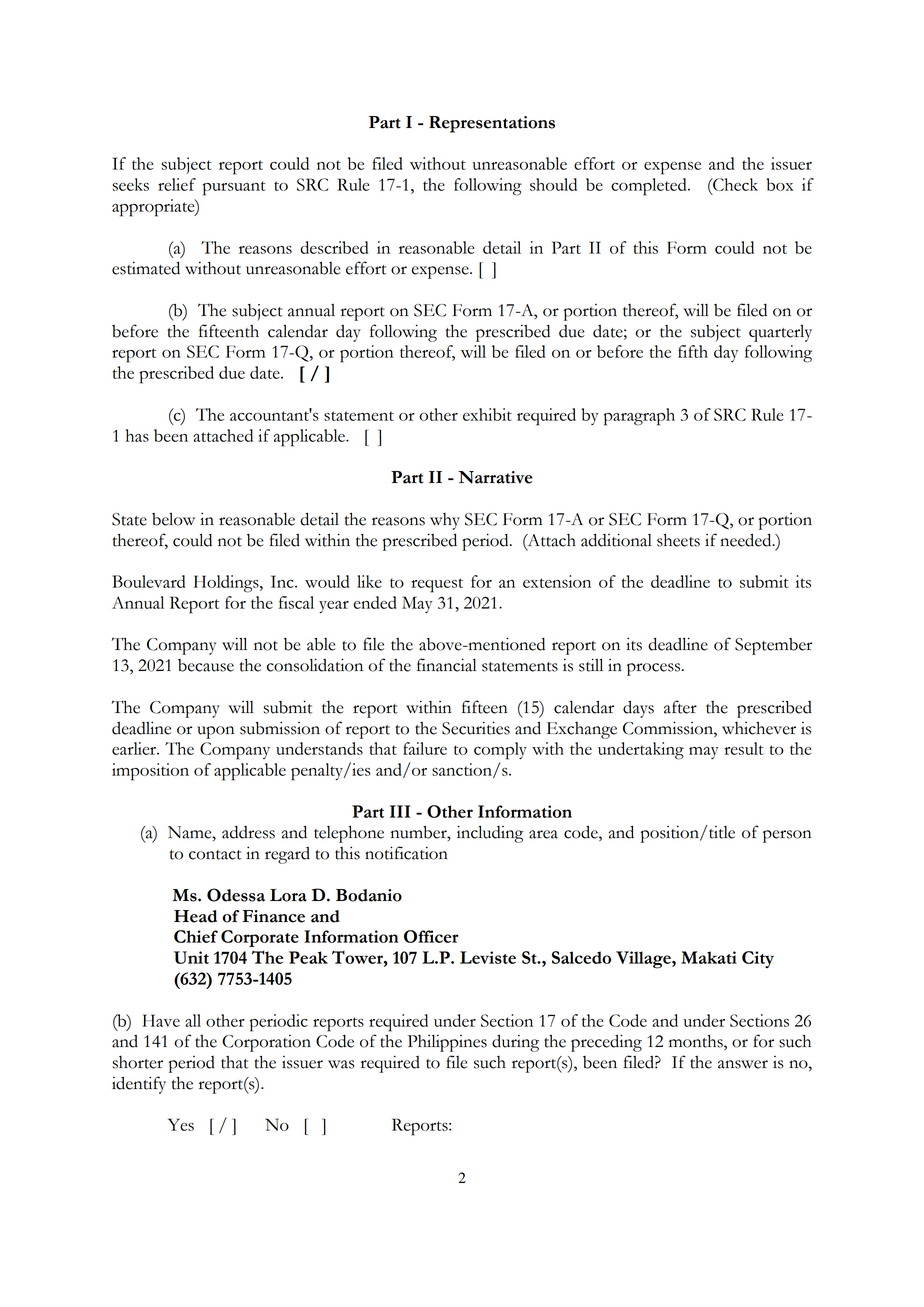 This document has height=1307, width=924. Describe the element at coordinates (492, 124) in the document. I see `Representations` at that location.
